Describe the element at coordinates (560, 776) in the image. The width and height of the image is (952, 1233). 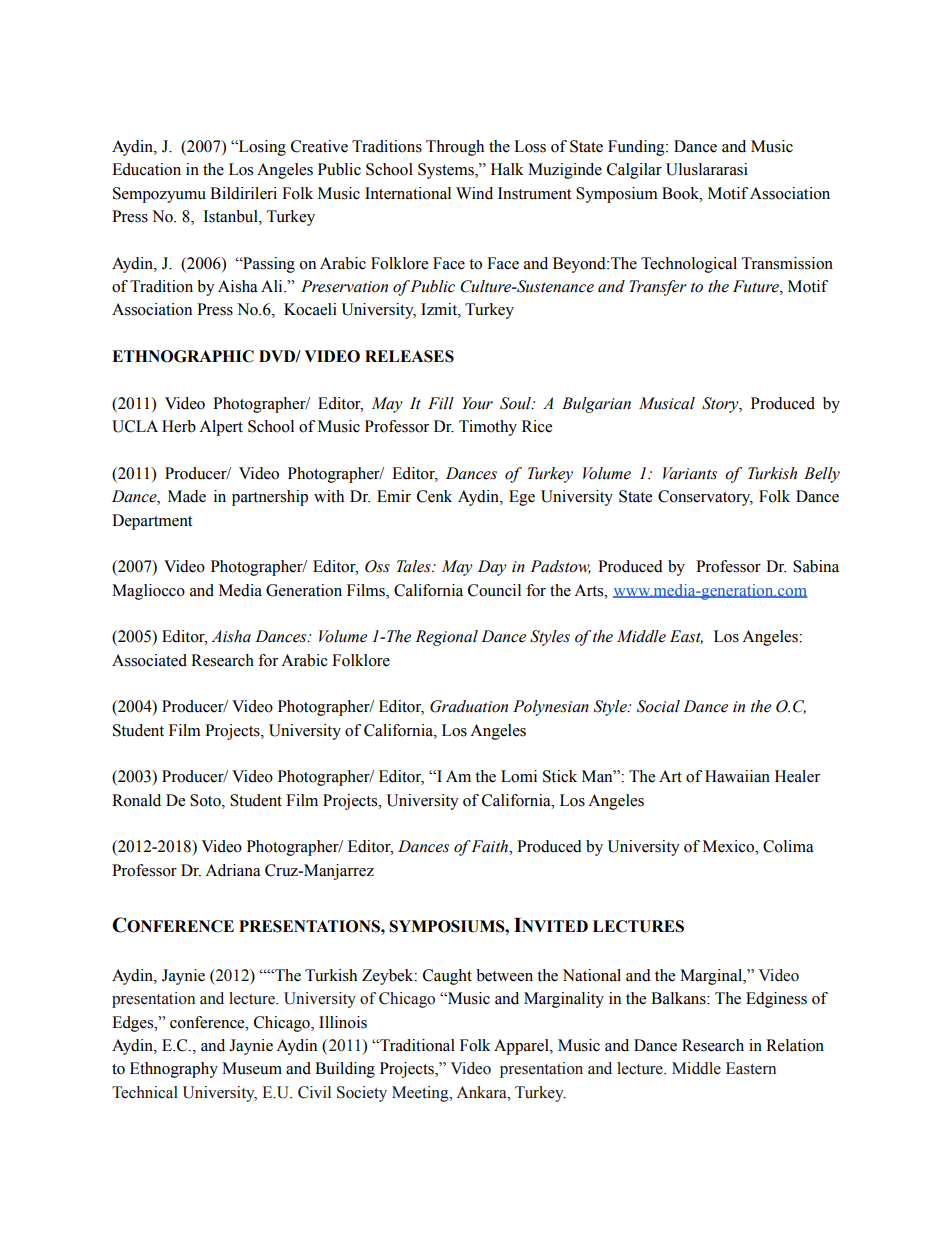
I see `Stick` at that location.
